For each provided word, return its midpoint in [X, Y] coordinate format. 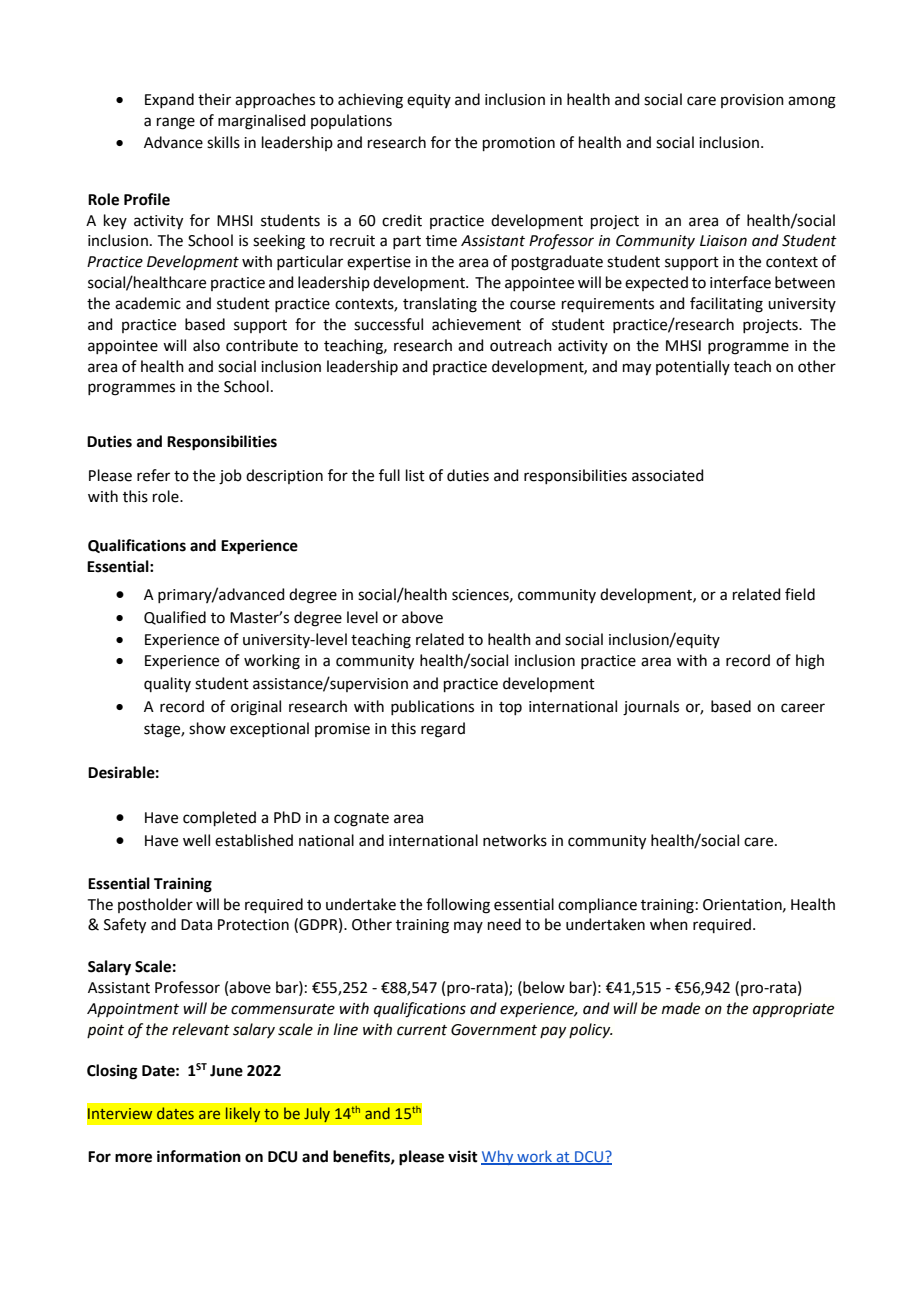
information [199, 1156]
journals [651, 708]
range [176, 123]
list [415, 475]
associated [668, 475]
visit [463, 1156]
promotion [519, 144]
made [681, 1008]
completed [219, 818]
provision [752, 101]
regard [443, 730]
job [230, 477]
